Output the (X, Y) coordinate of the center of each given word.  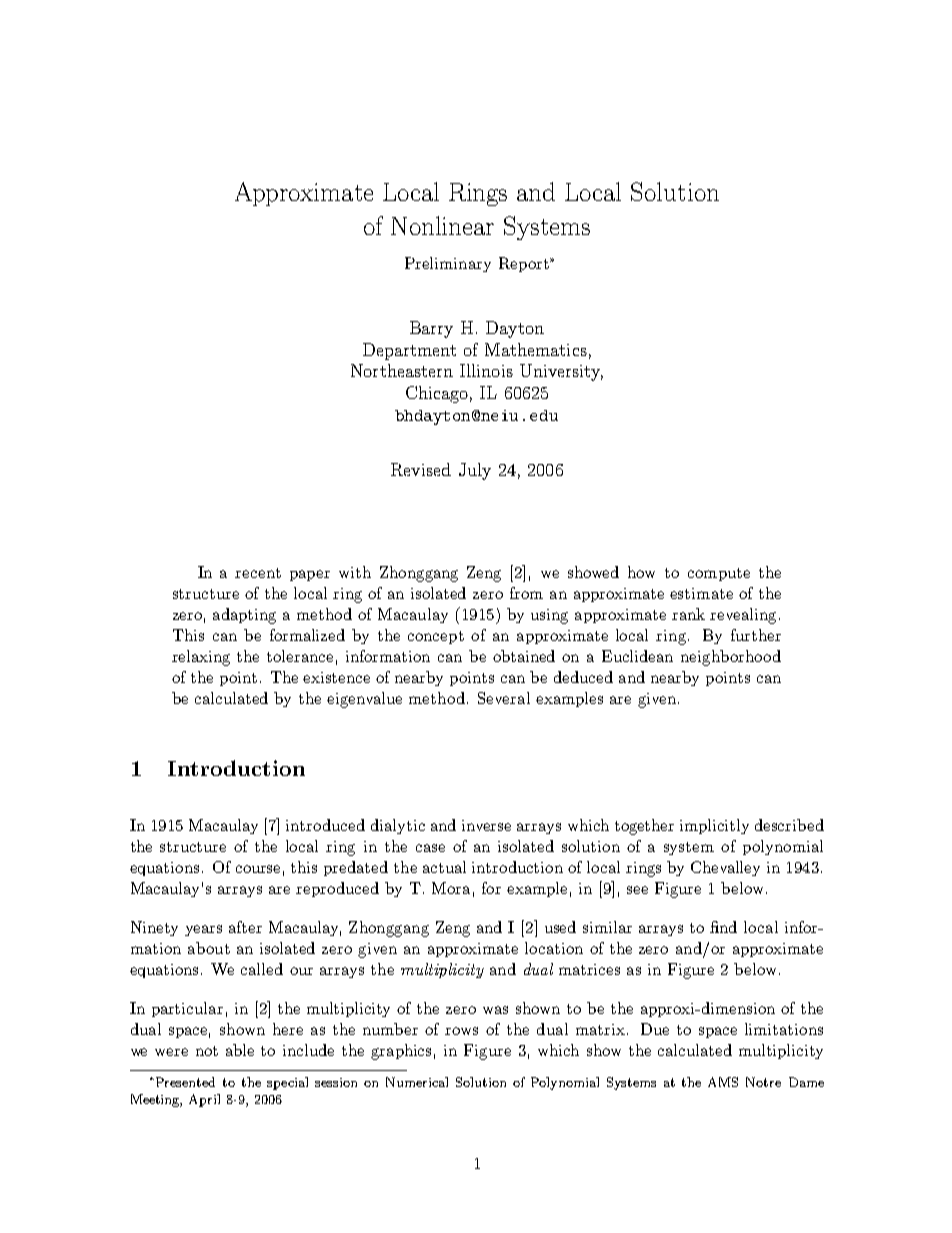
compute (719, 574)
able (240, 1050)
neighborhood (731, 658)
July (475, 471)
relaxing (201, 658)
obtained (524, 656)
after (245, 927)
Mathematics (536, 349)
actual (444, 867)
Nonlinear (442, 225)
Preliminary (448, 264)
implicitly (714, 826)
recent (258, 573)
